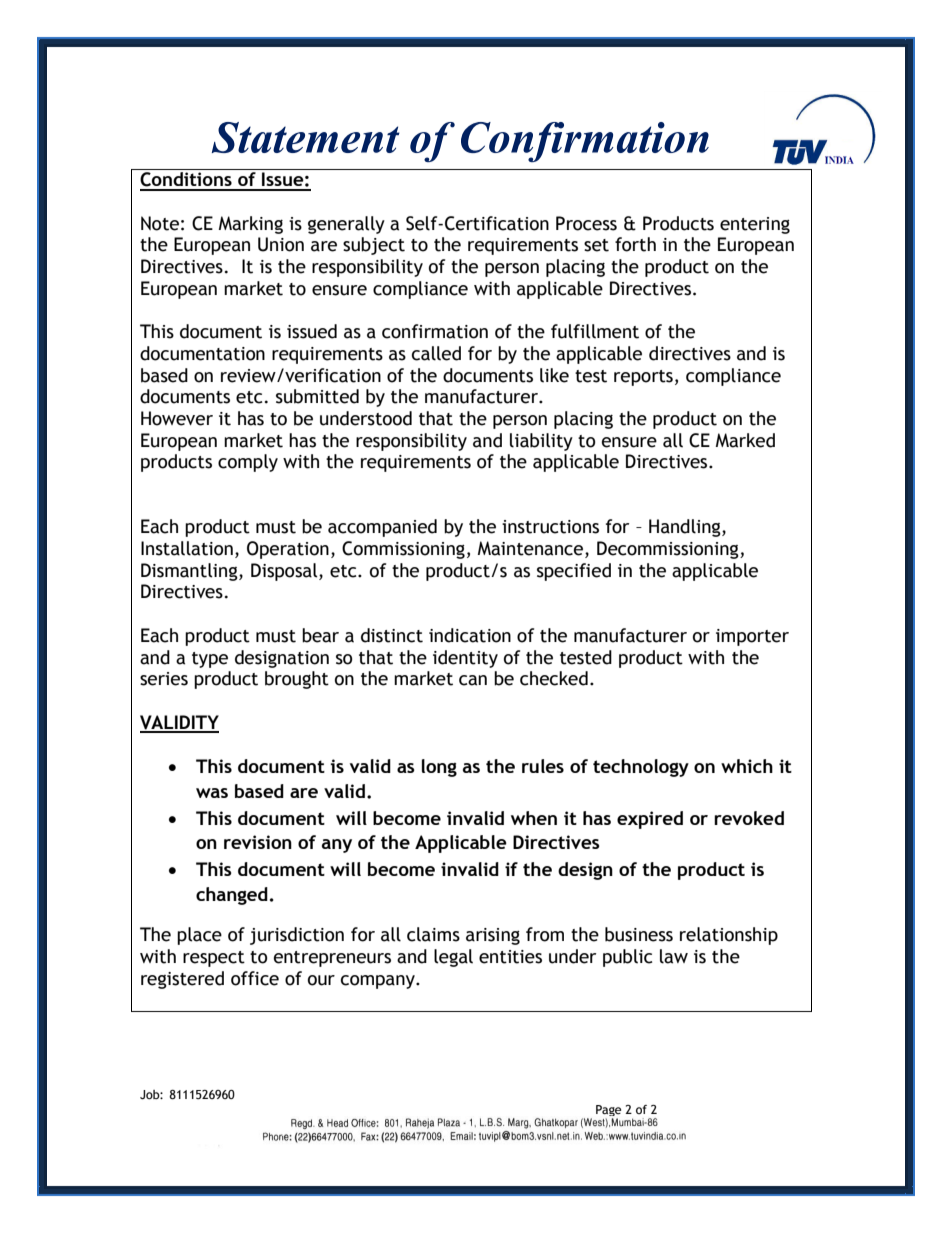  What do you see at coordinates (473, 680) in the page?
I see `can` at bounding box center [473, 680].
